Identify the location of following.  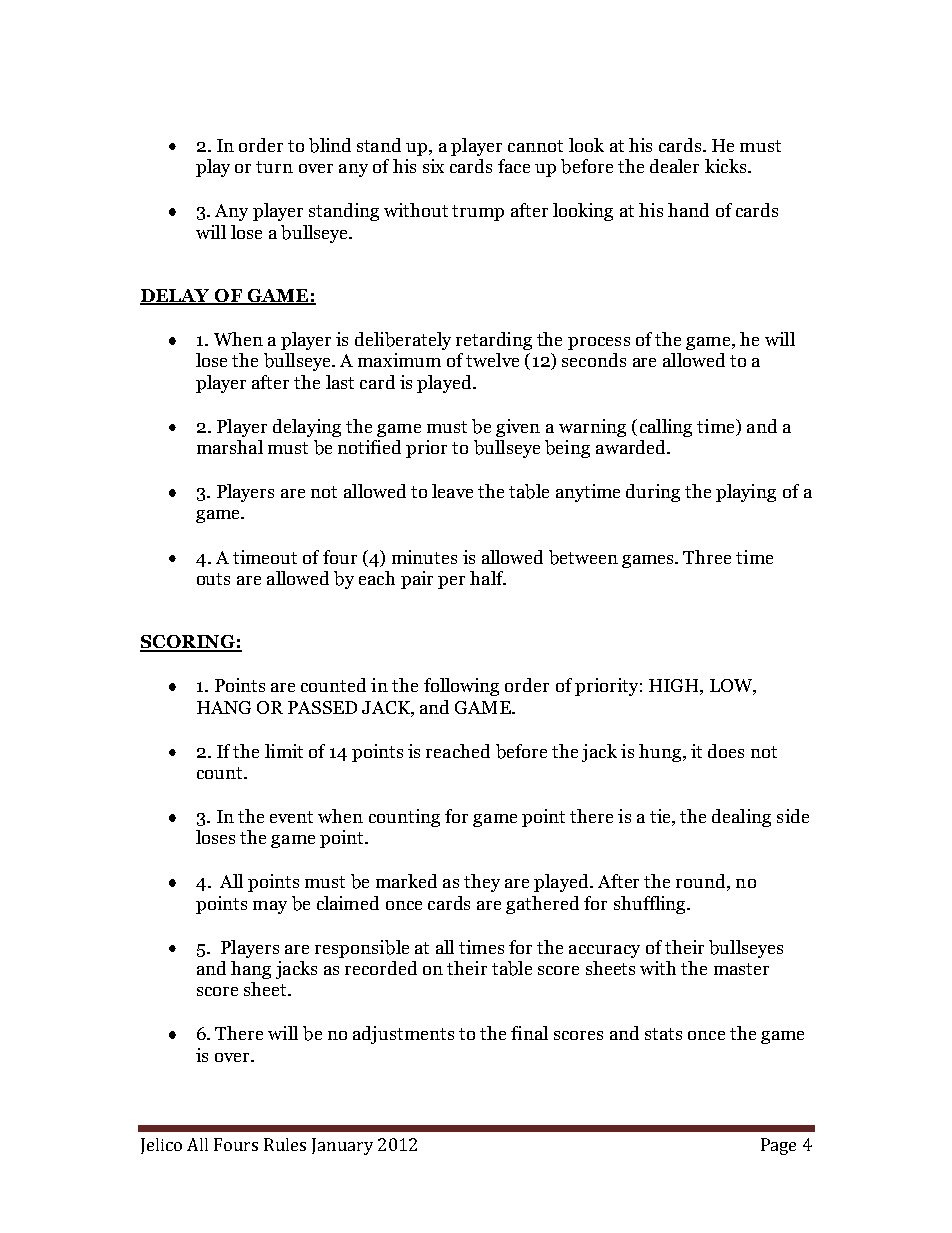
(461, 687).
